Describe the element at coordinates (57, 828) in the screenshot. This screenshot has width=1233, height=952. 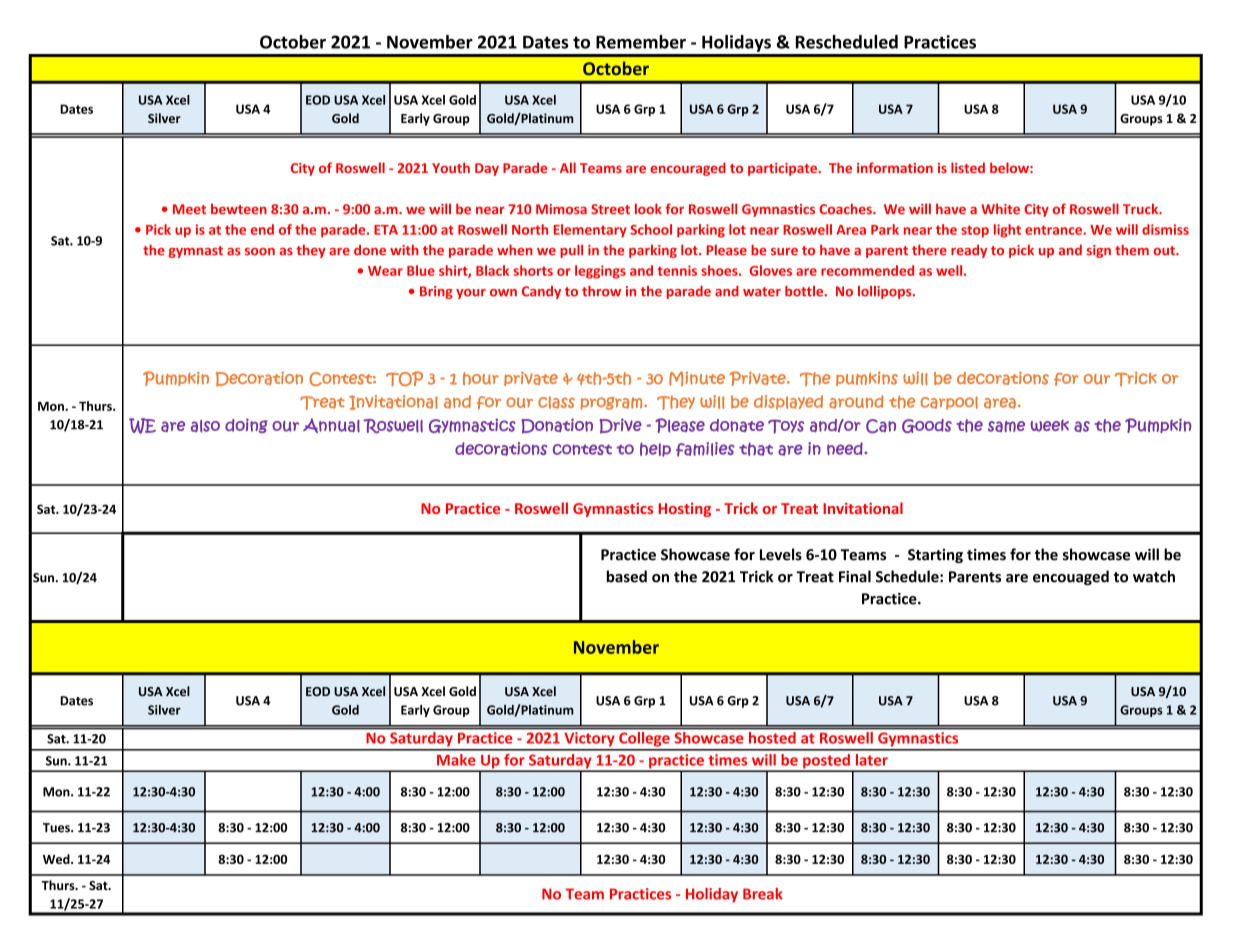
I see `Tues` at that location.
